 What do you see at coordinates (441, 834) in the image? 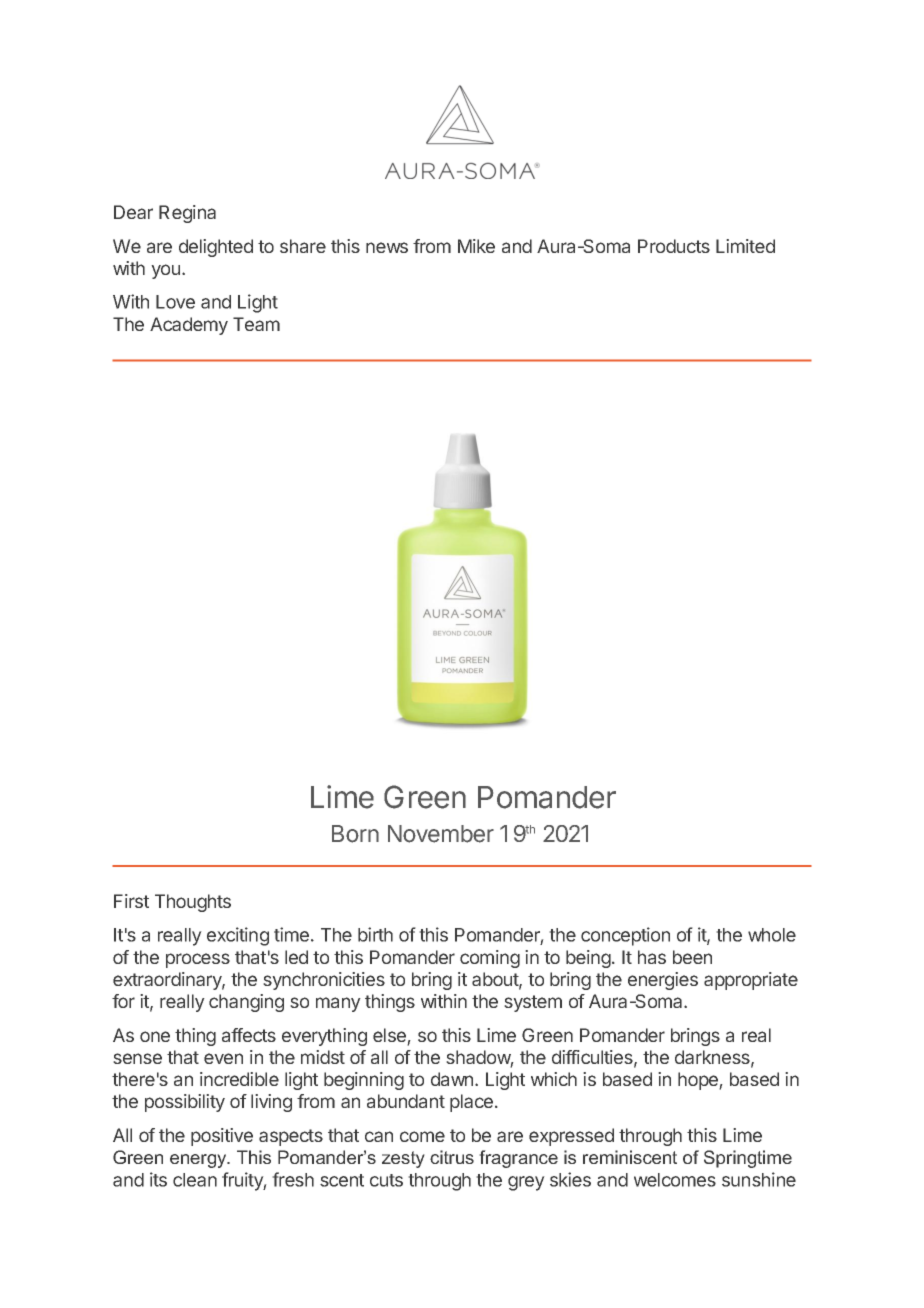
I see `November` at bounding box center [441, 834].
